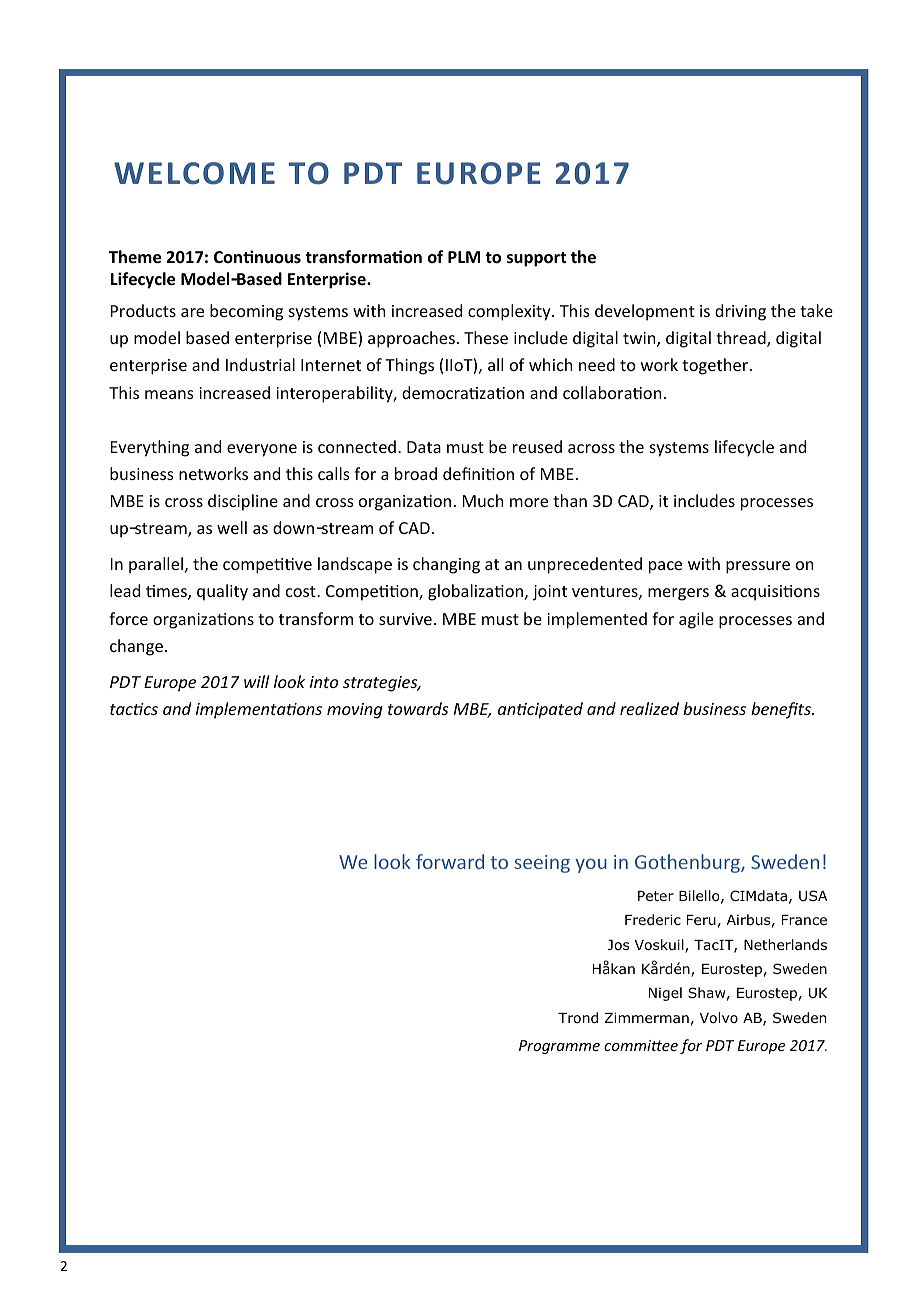 This screenshot has width=924, height=1308. Describe the element at coordinates (758, 567) in the screenshot. I see `pressure` at that location.
